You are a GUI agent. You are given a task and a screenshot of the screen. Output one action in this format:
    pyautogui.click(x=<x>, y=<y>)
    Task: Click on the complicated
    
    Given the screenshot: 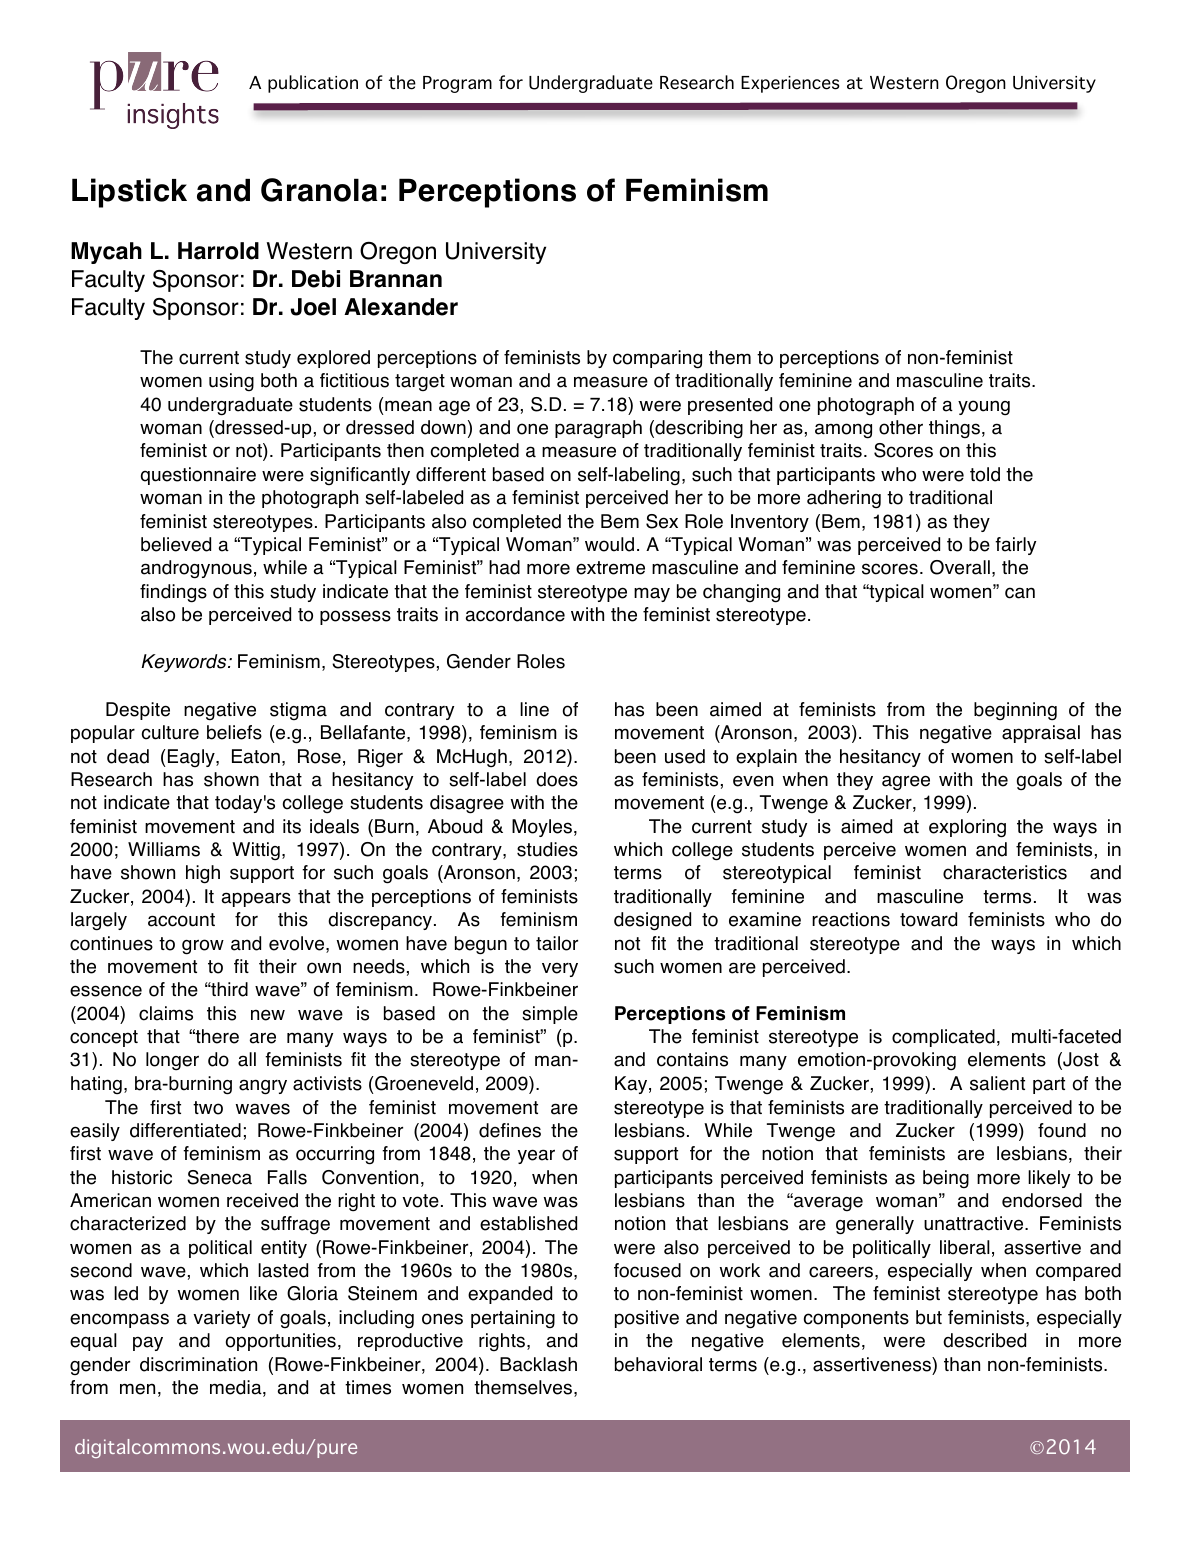 What is the action you would take?
    pyautogui.click(x=943, y=1038)
